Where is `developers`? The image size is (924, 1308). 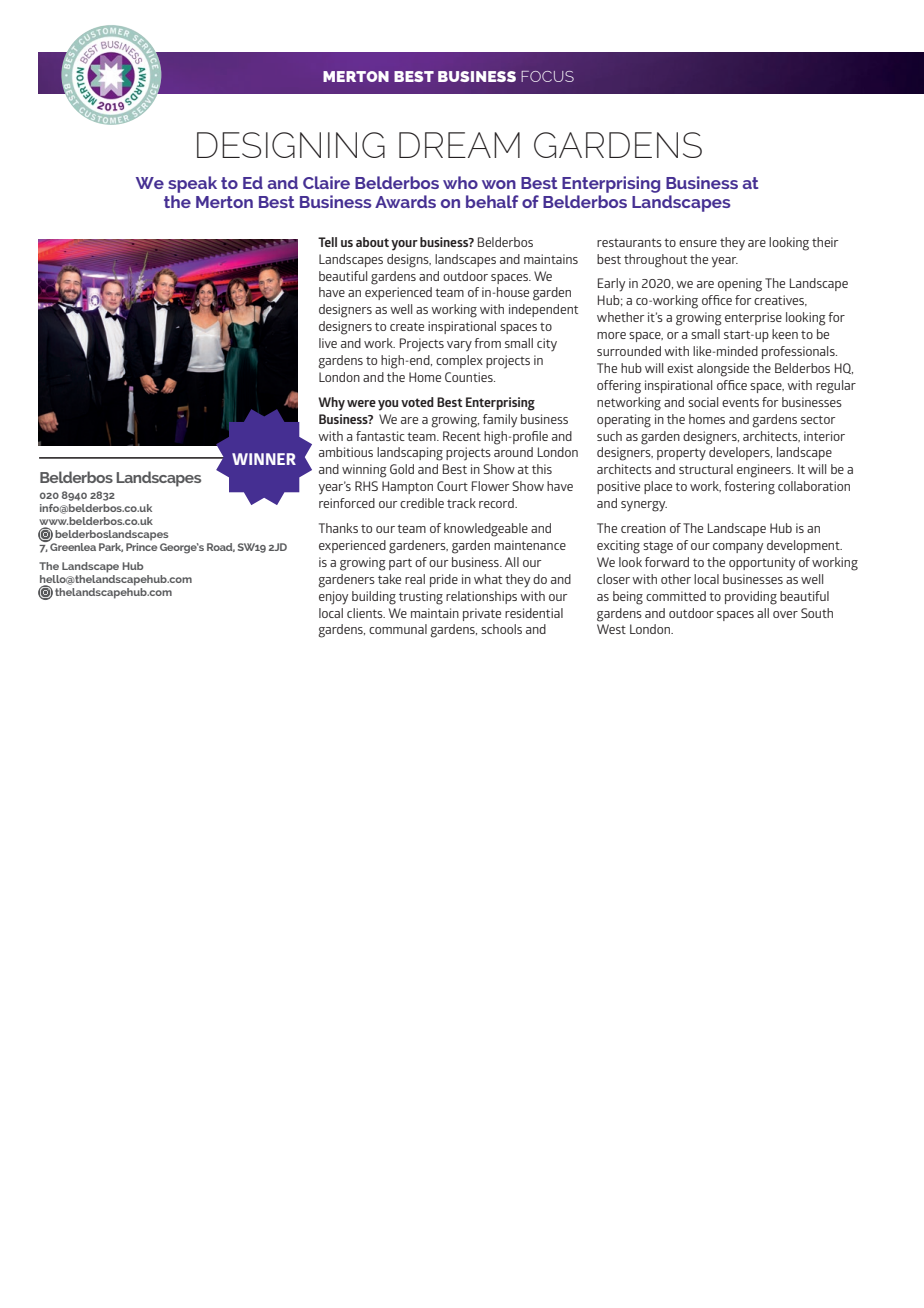
developers is located at coordinates (740, 453).
